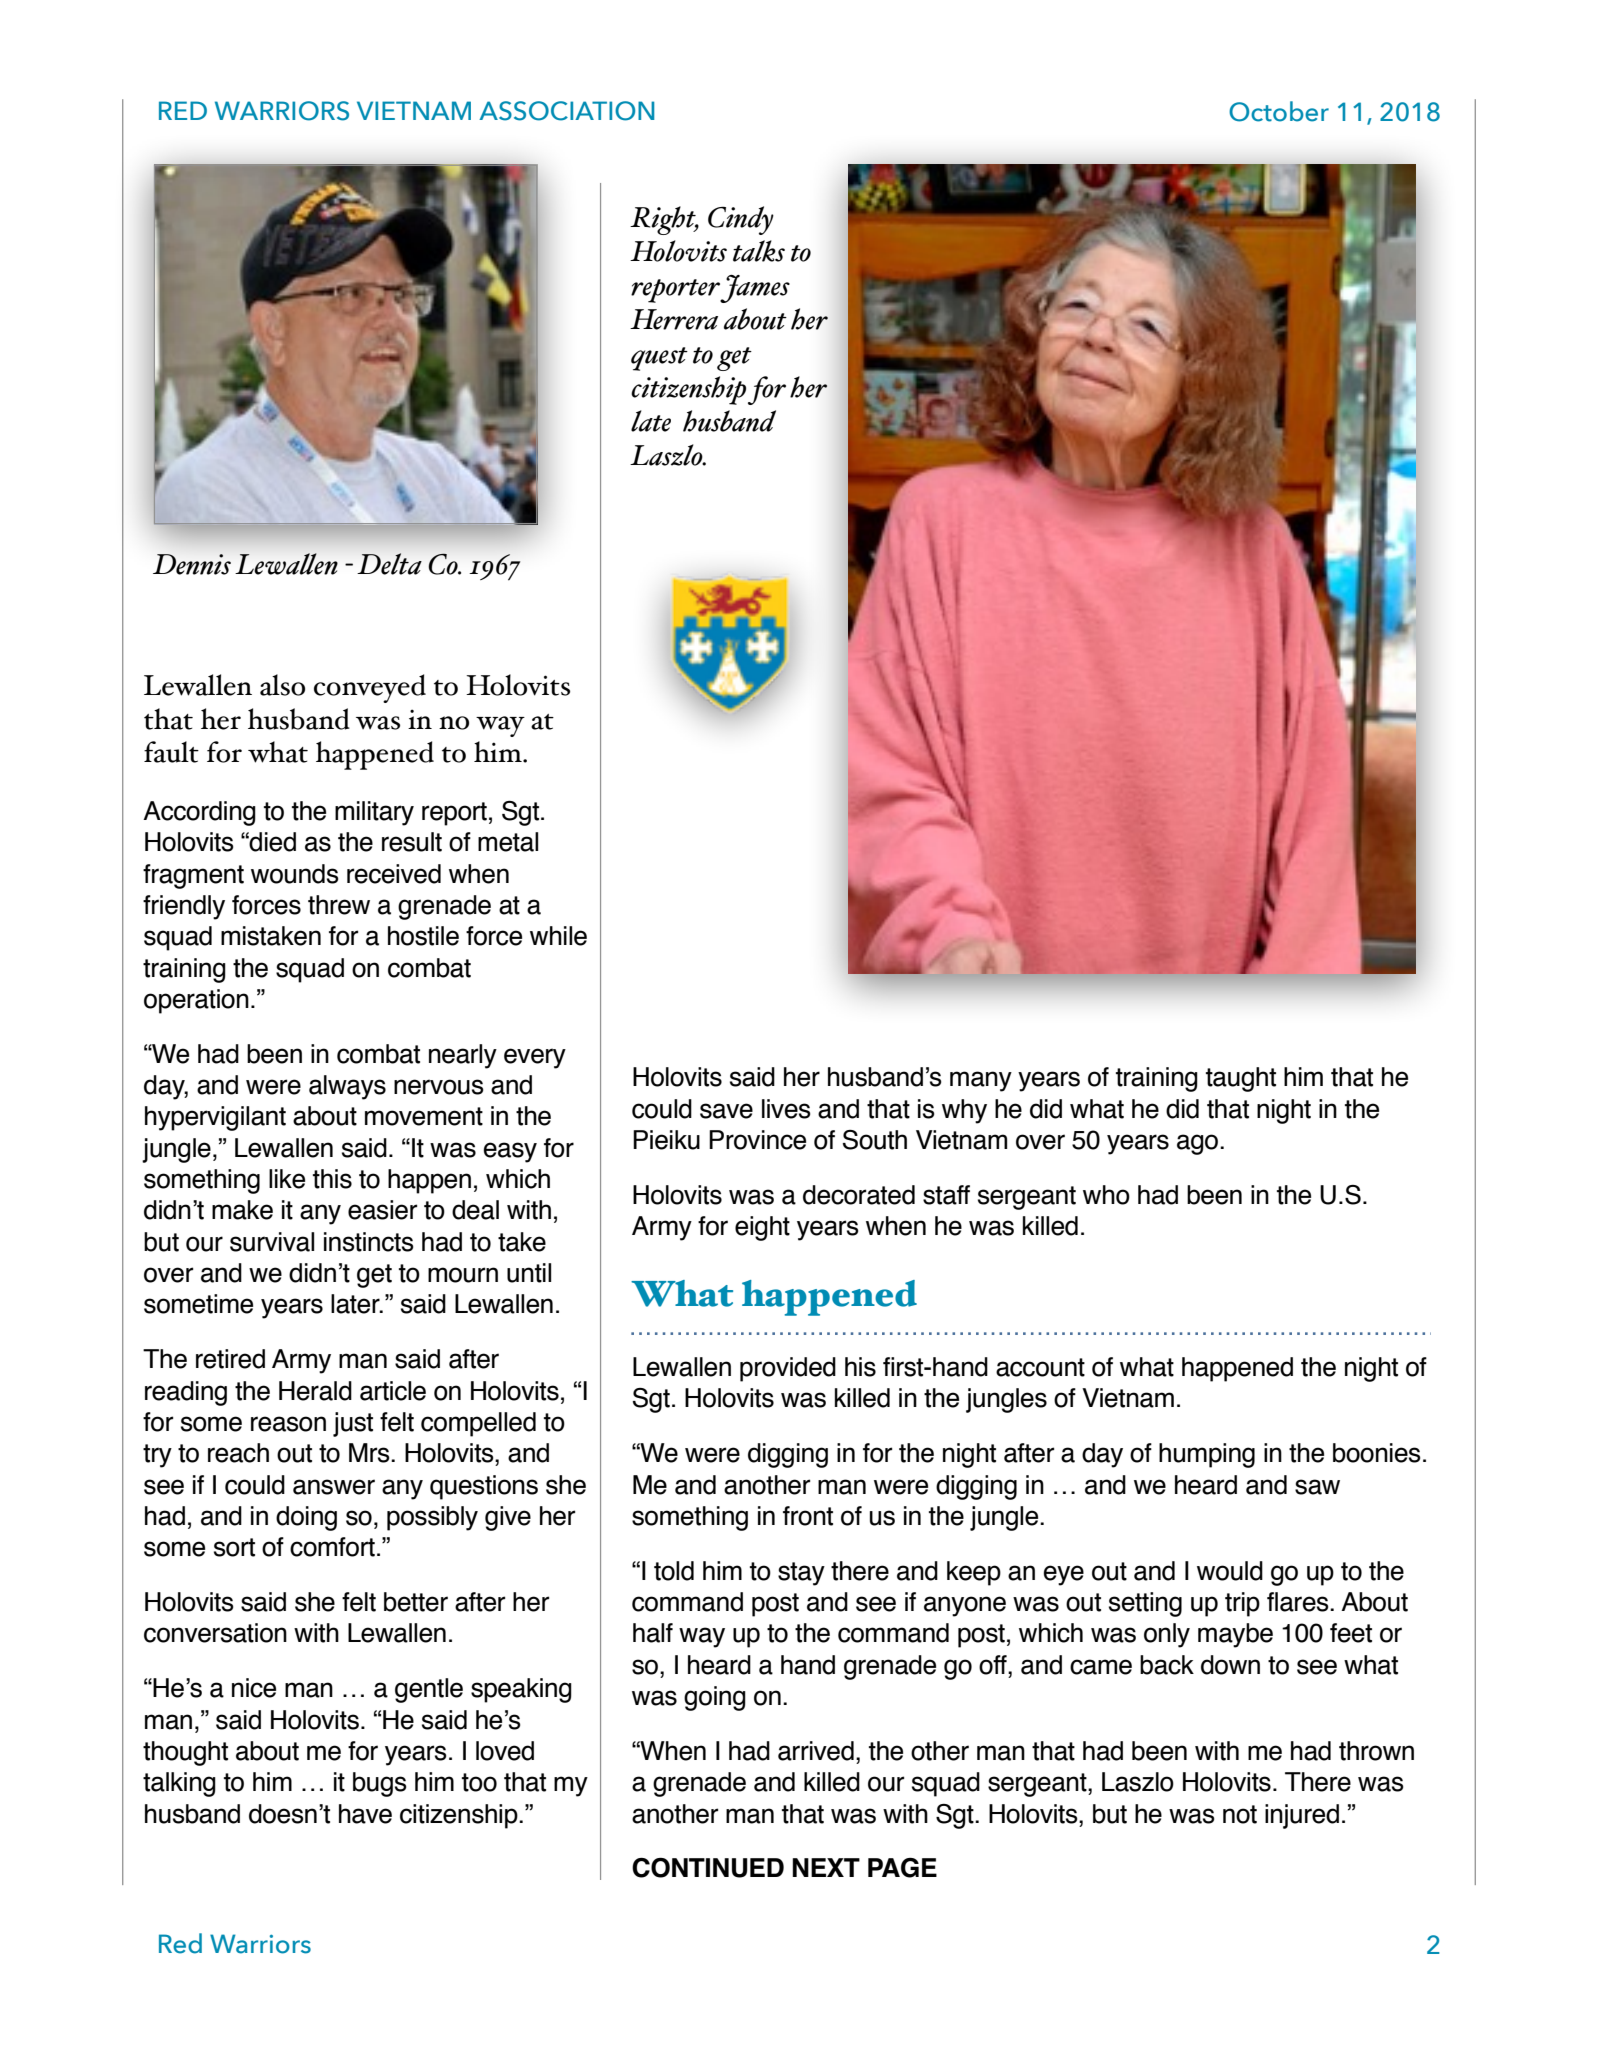 The height and width of the screenshot is (2068, 1598). I want to click on NEXT, so click(826, 1867).
